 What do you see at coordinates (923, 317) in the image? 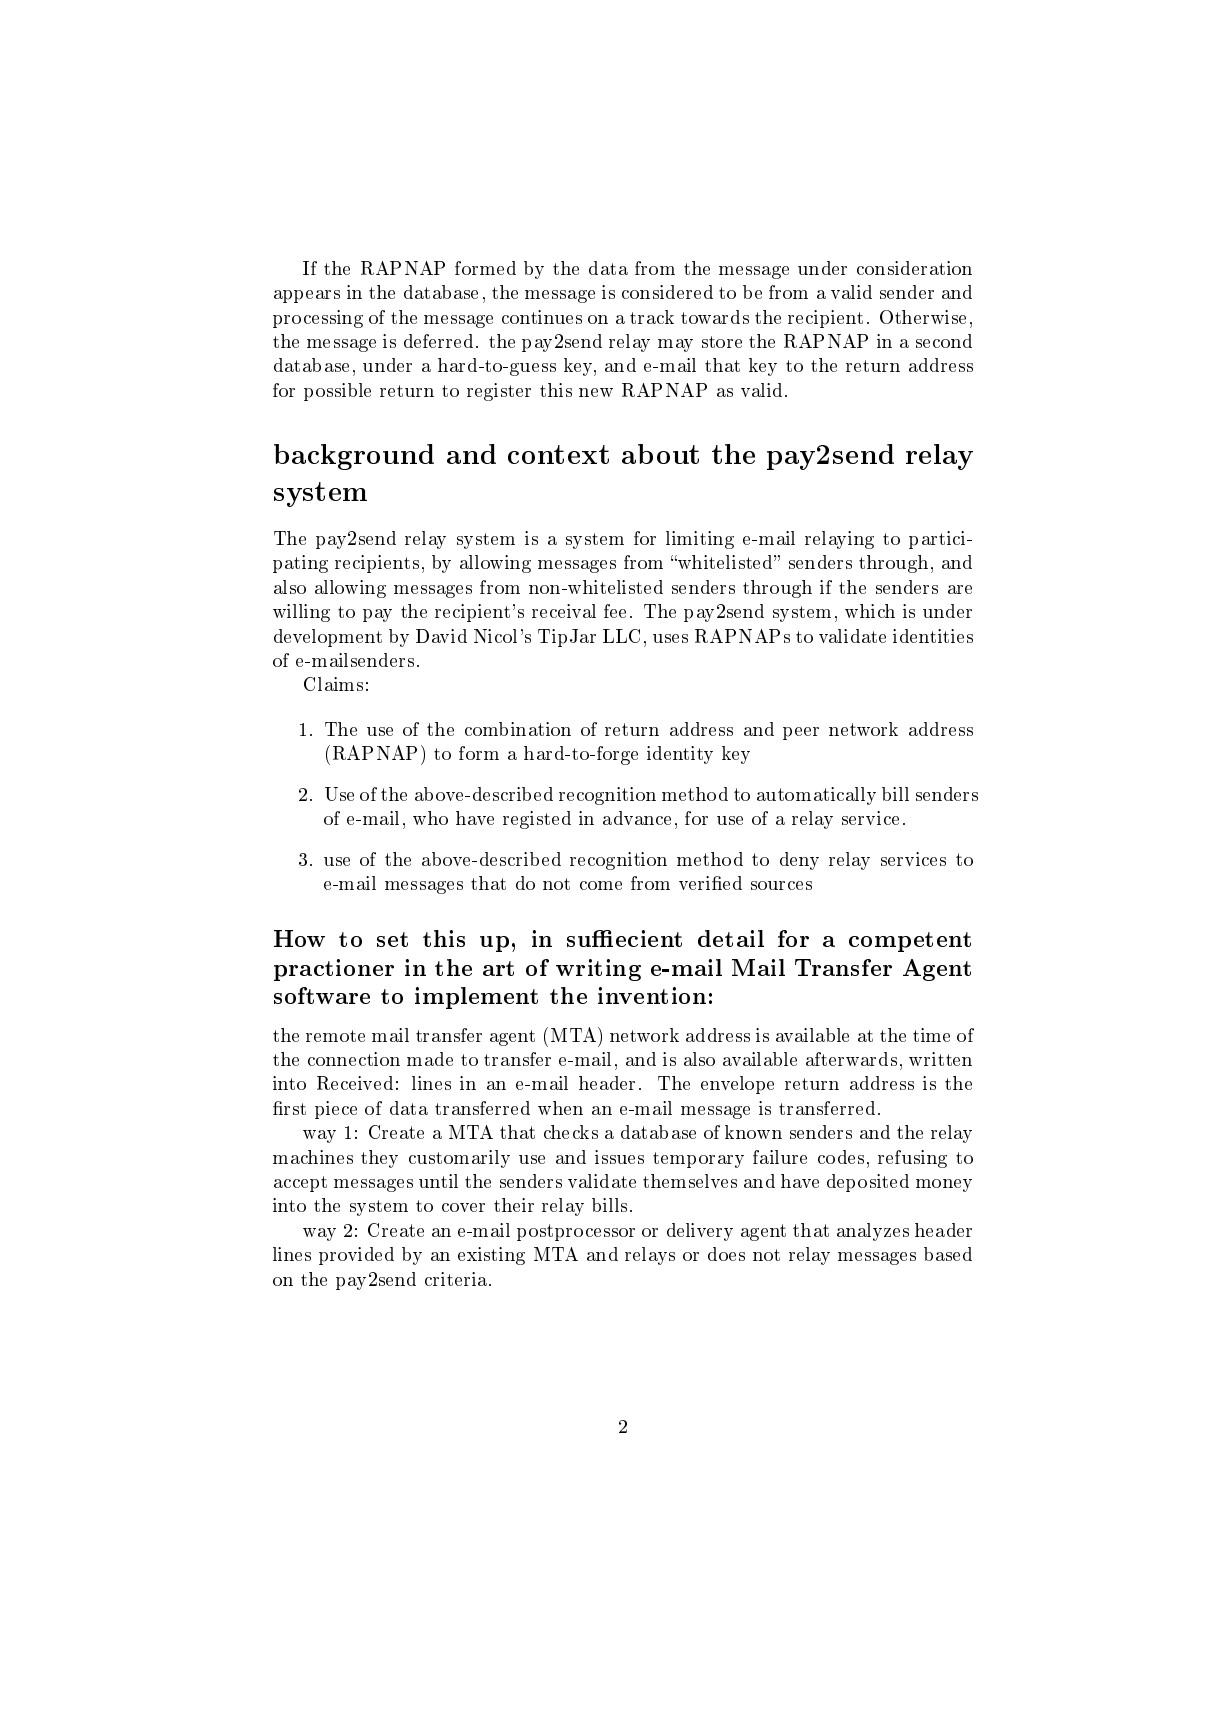
I see `Otherwise` at bounding box center [923, 317].
